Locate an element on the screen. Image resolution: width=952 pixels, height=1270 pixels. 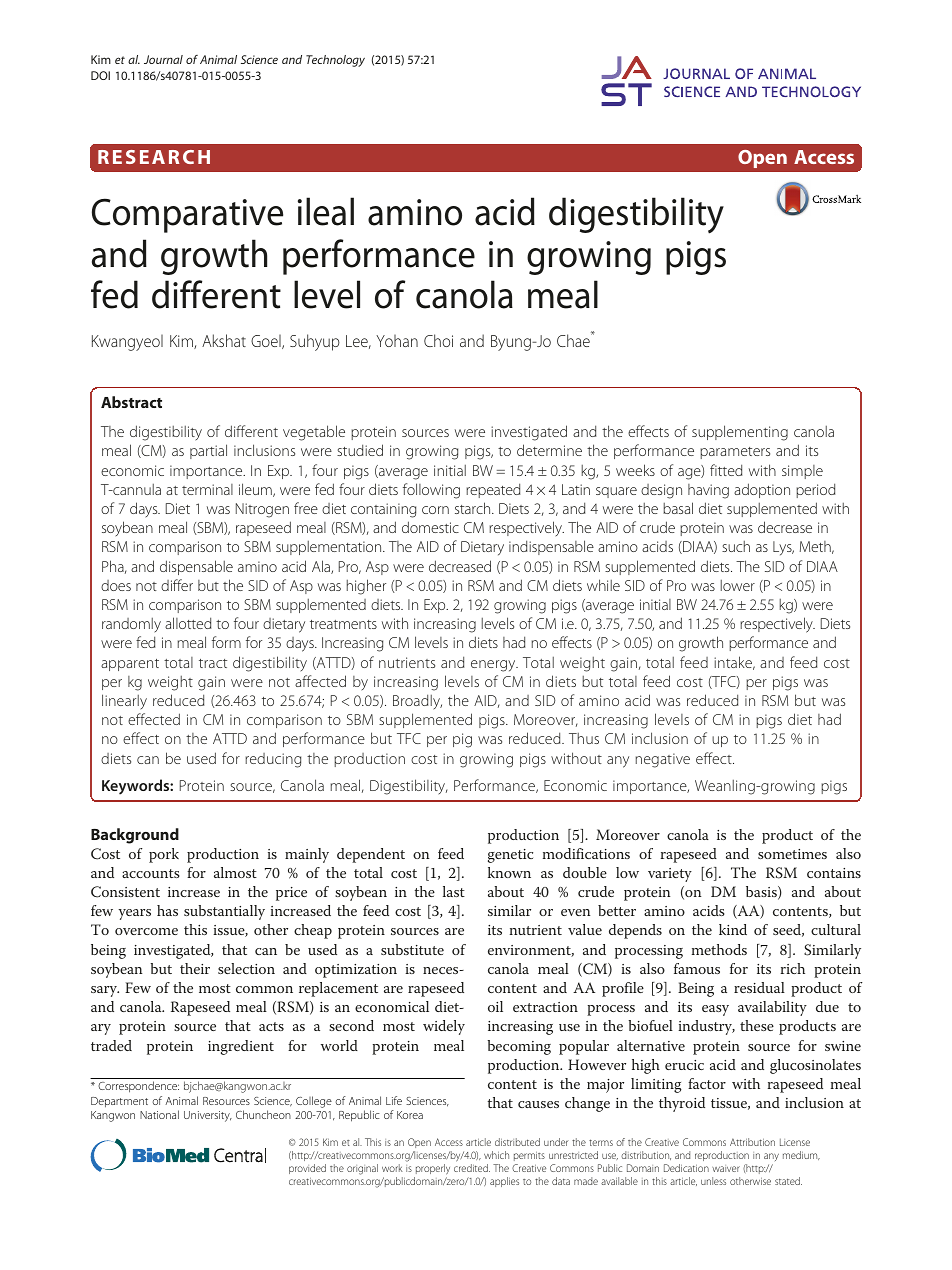
supplementing is located at coordinates (740, 433).
